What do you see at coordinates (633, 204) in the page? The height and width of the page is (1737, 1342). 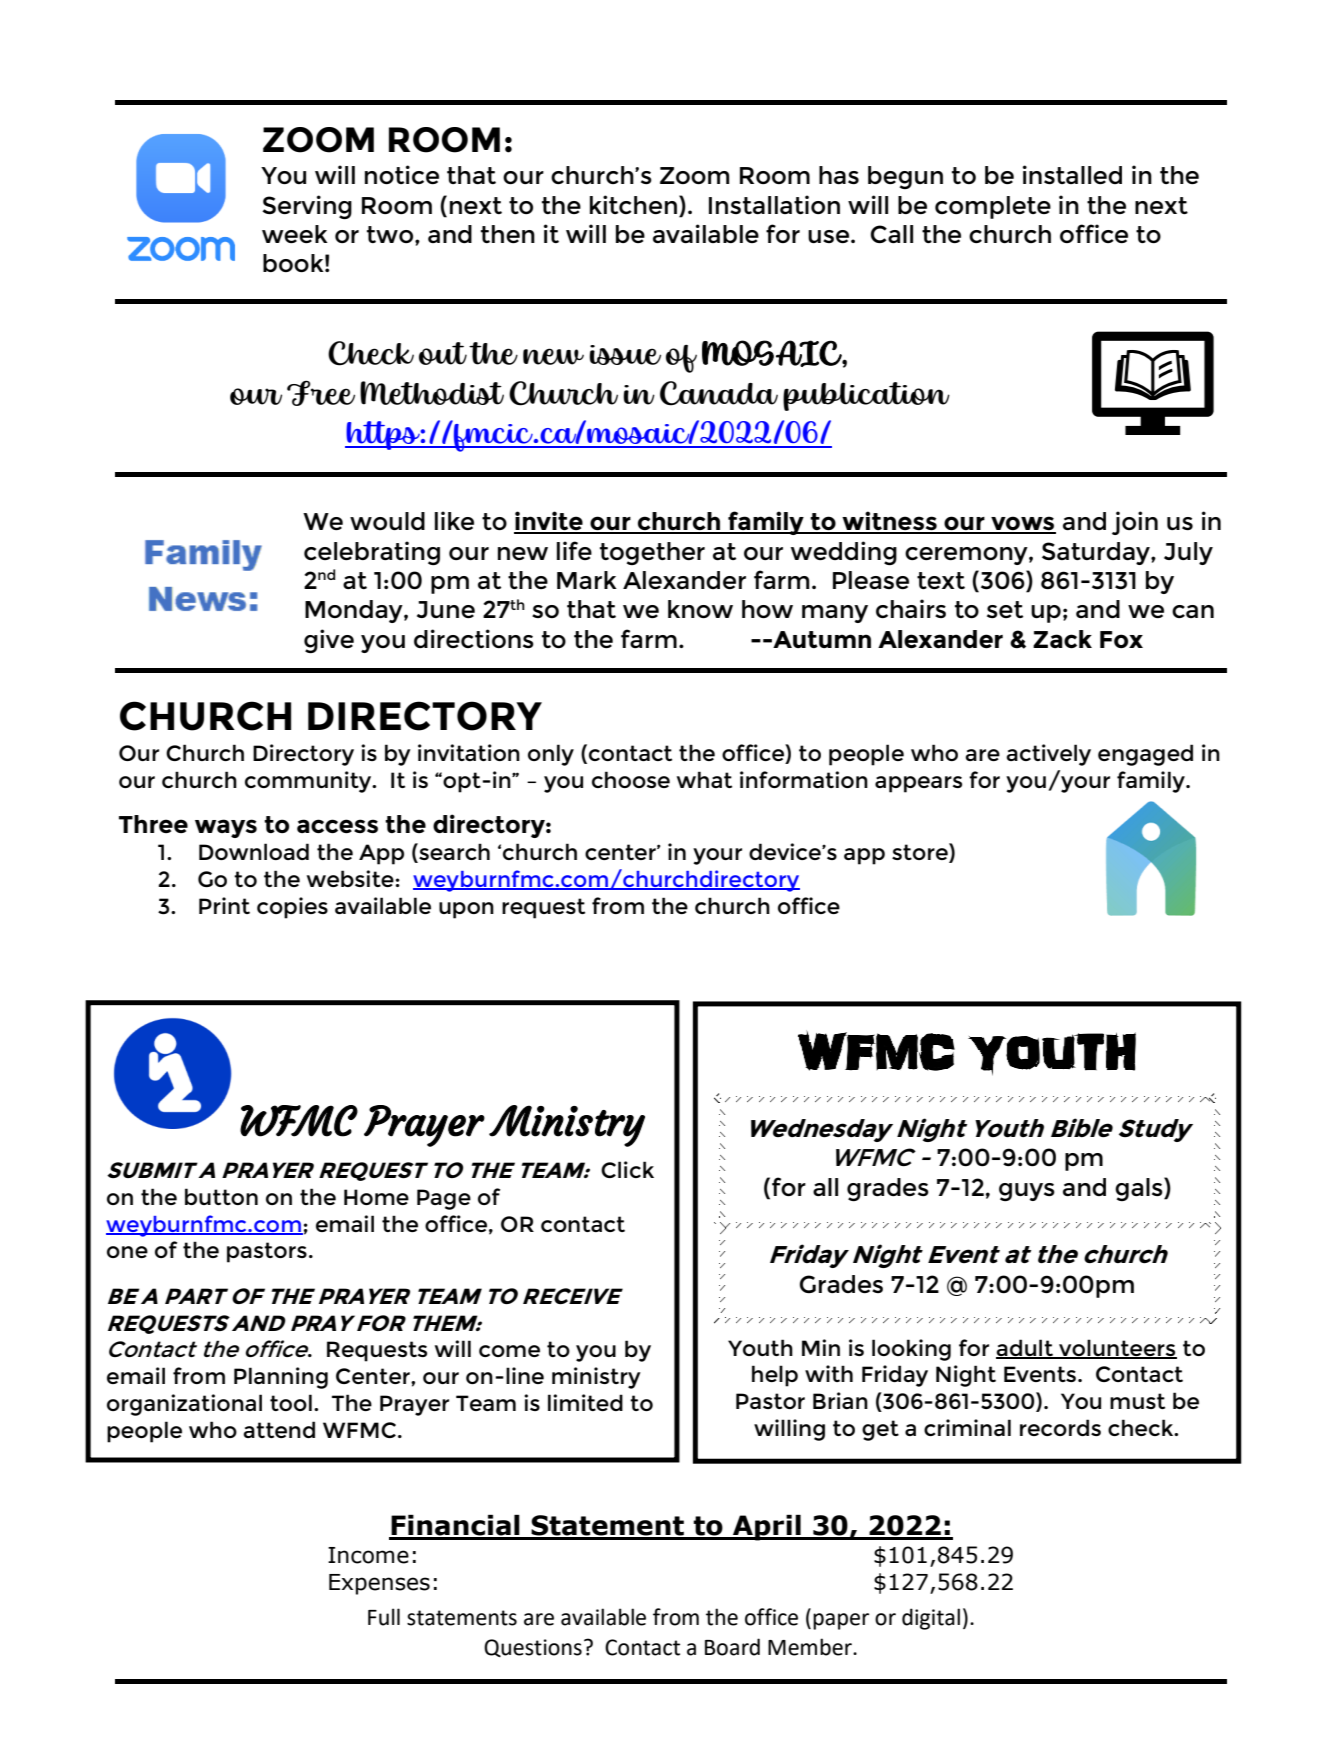 I see `kitchen` at bounding box center [633, 204].
